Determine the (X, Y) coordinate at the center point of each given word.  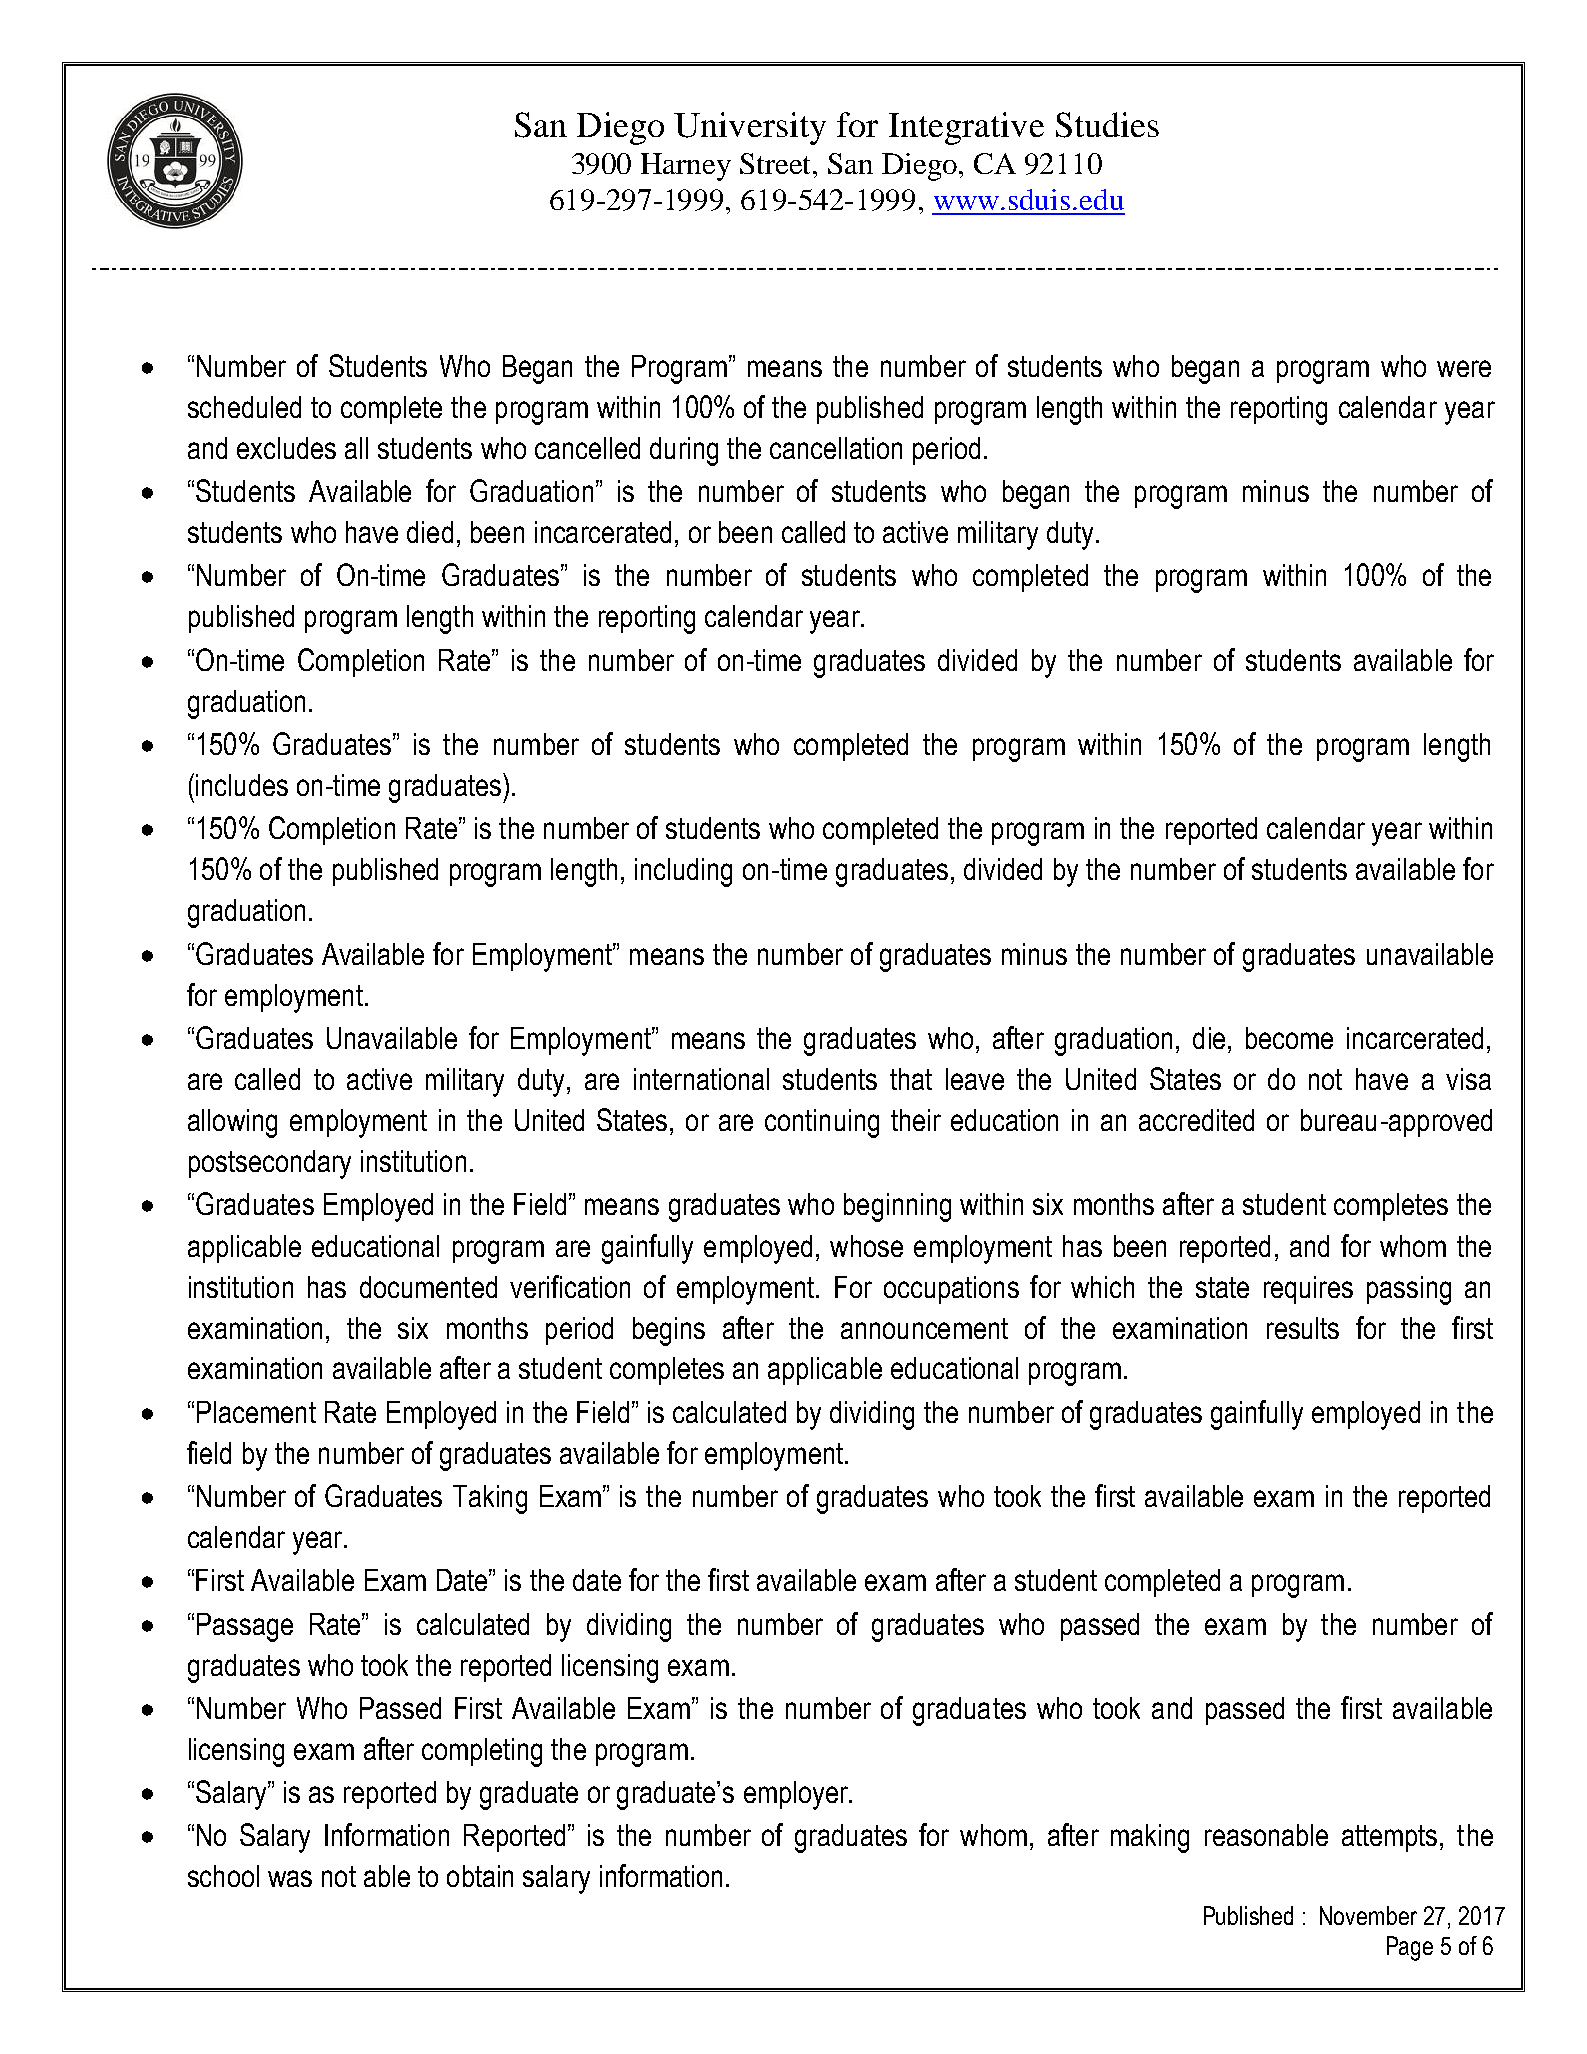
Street (777, 163)
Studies (1107, 125)
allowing (232, 1123)
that (911, 1079)
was (290, 1878)
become (1289, 1038)
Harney (686, 167)
